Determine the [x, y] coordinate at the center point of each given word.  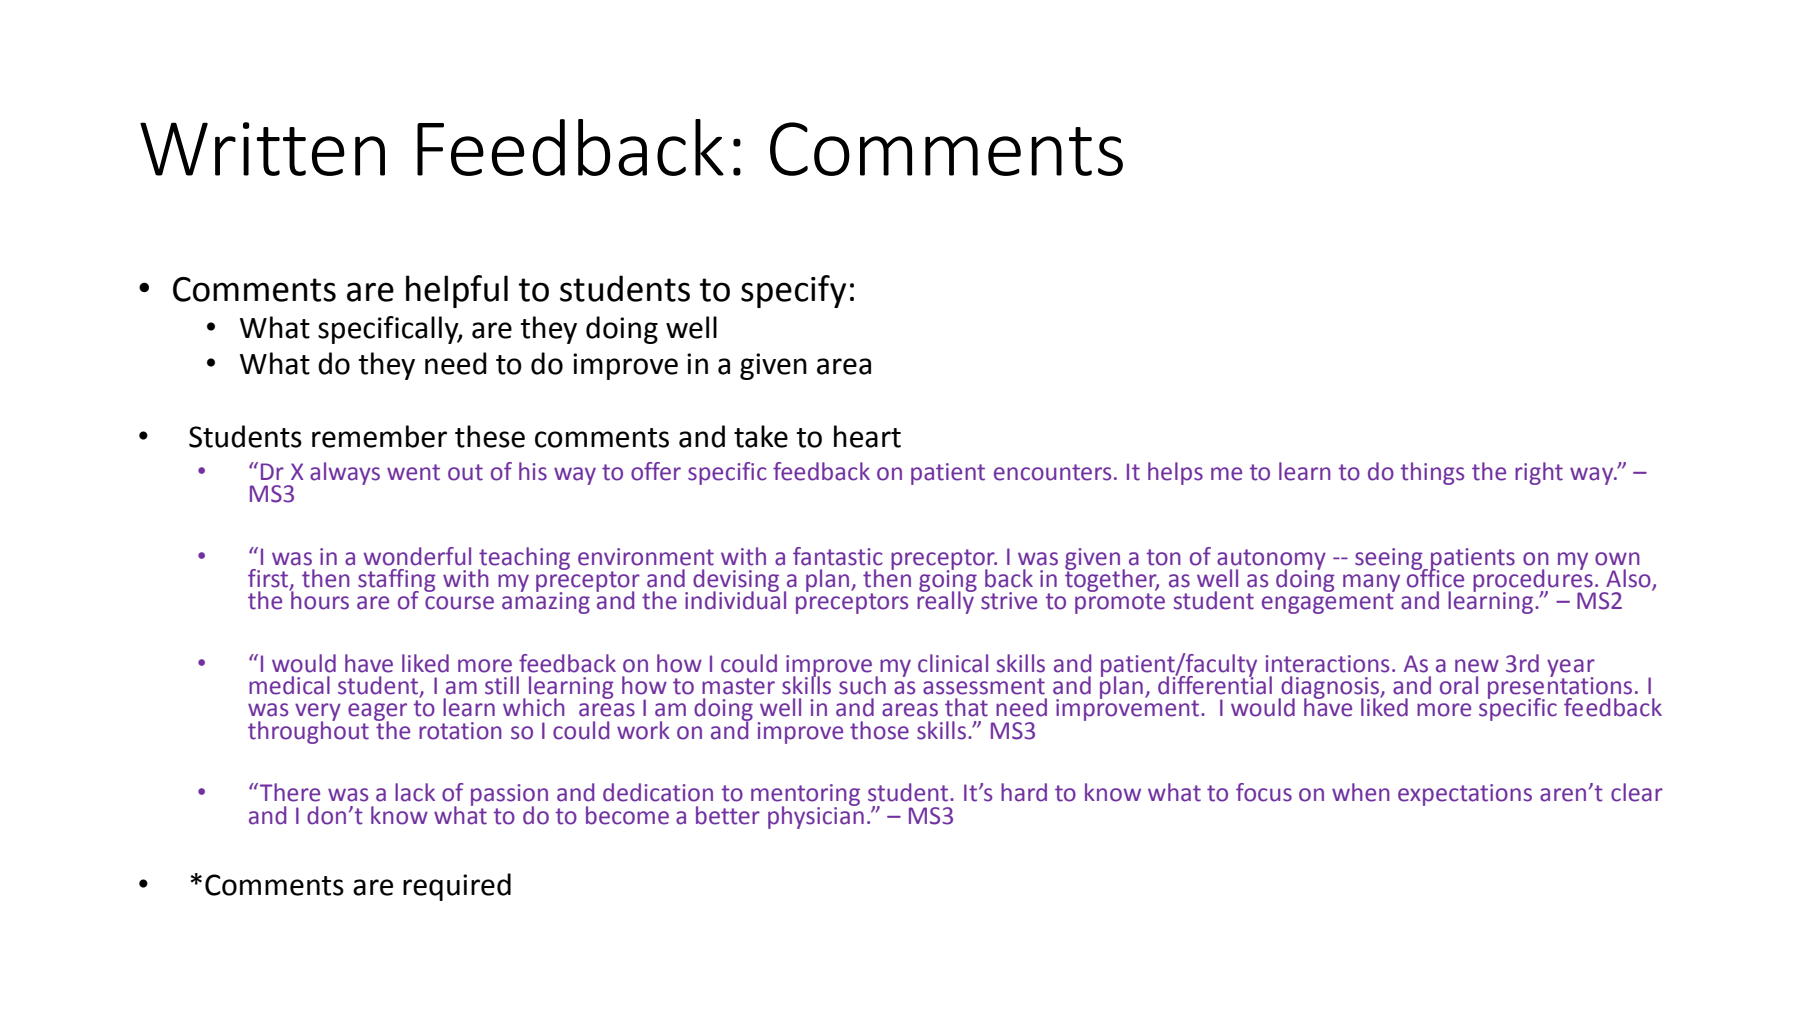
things [1432, 473]
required [457, 887]
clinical [953, 663]
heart [867, 436]
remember [379, 436]
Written [262, 149]
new [1477, 666]
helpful [457, 291]
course [459, 603]
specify [793, 291]
